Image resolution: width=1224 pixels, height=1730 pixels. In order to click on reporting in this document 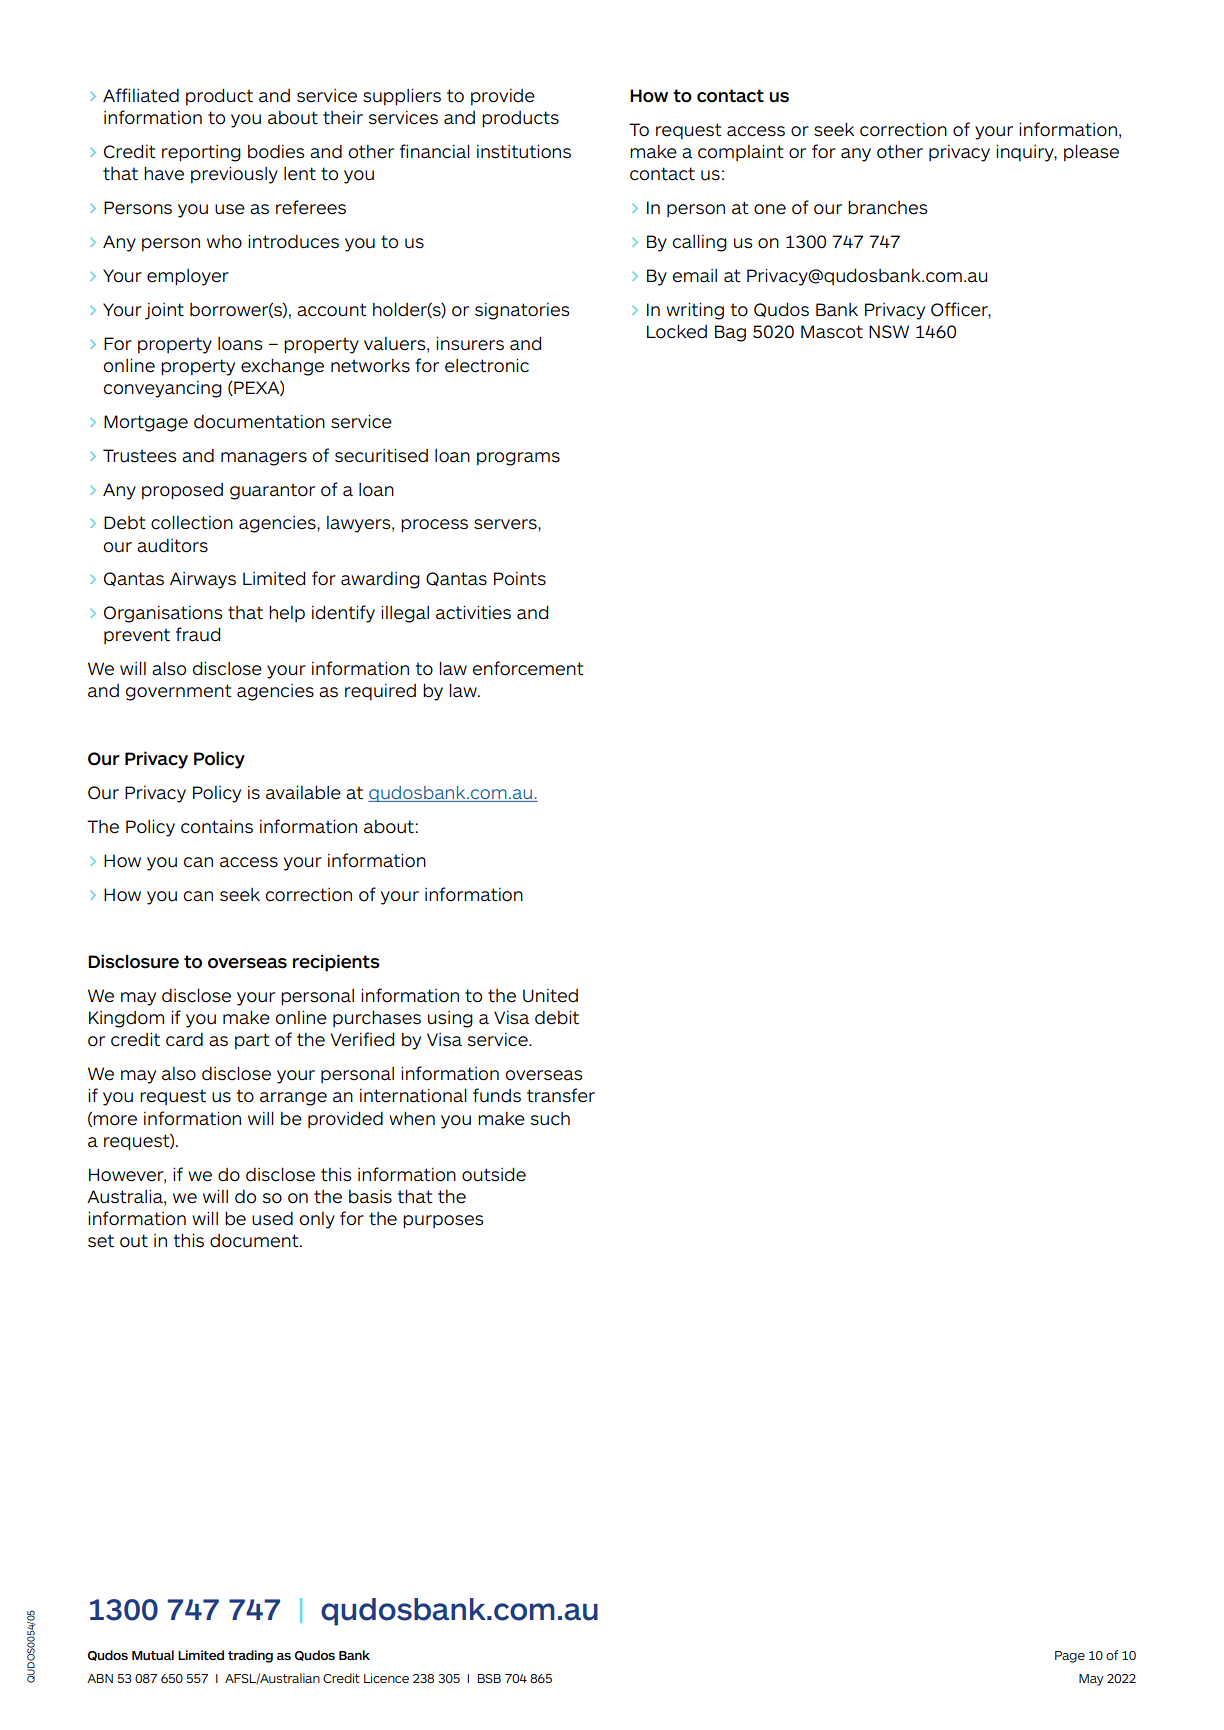, I will do `click(201, 153)`.
